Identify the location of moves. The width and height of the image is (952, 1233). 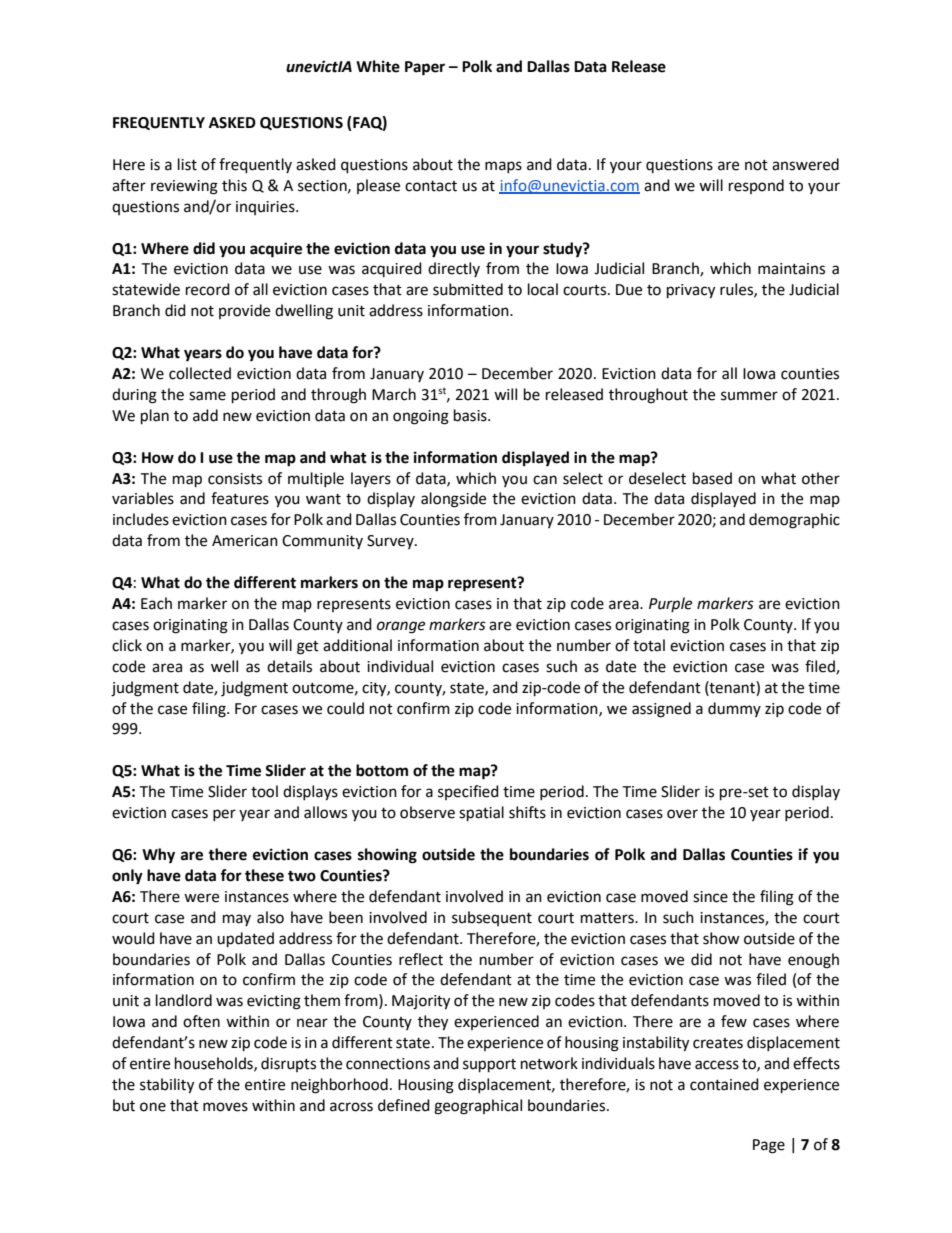
(225, 1107).
